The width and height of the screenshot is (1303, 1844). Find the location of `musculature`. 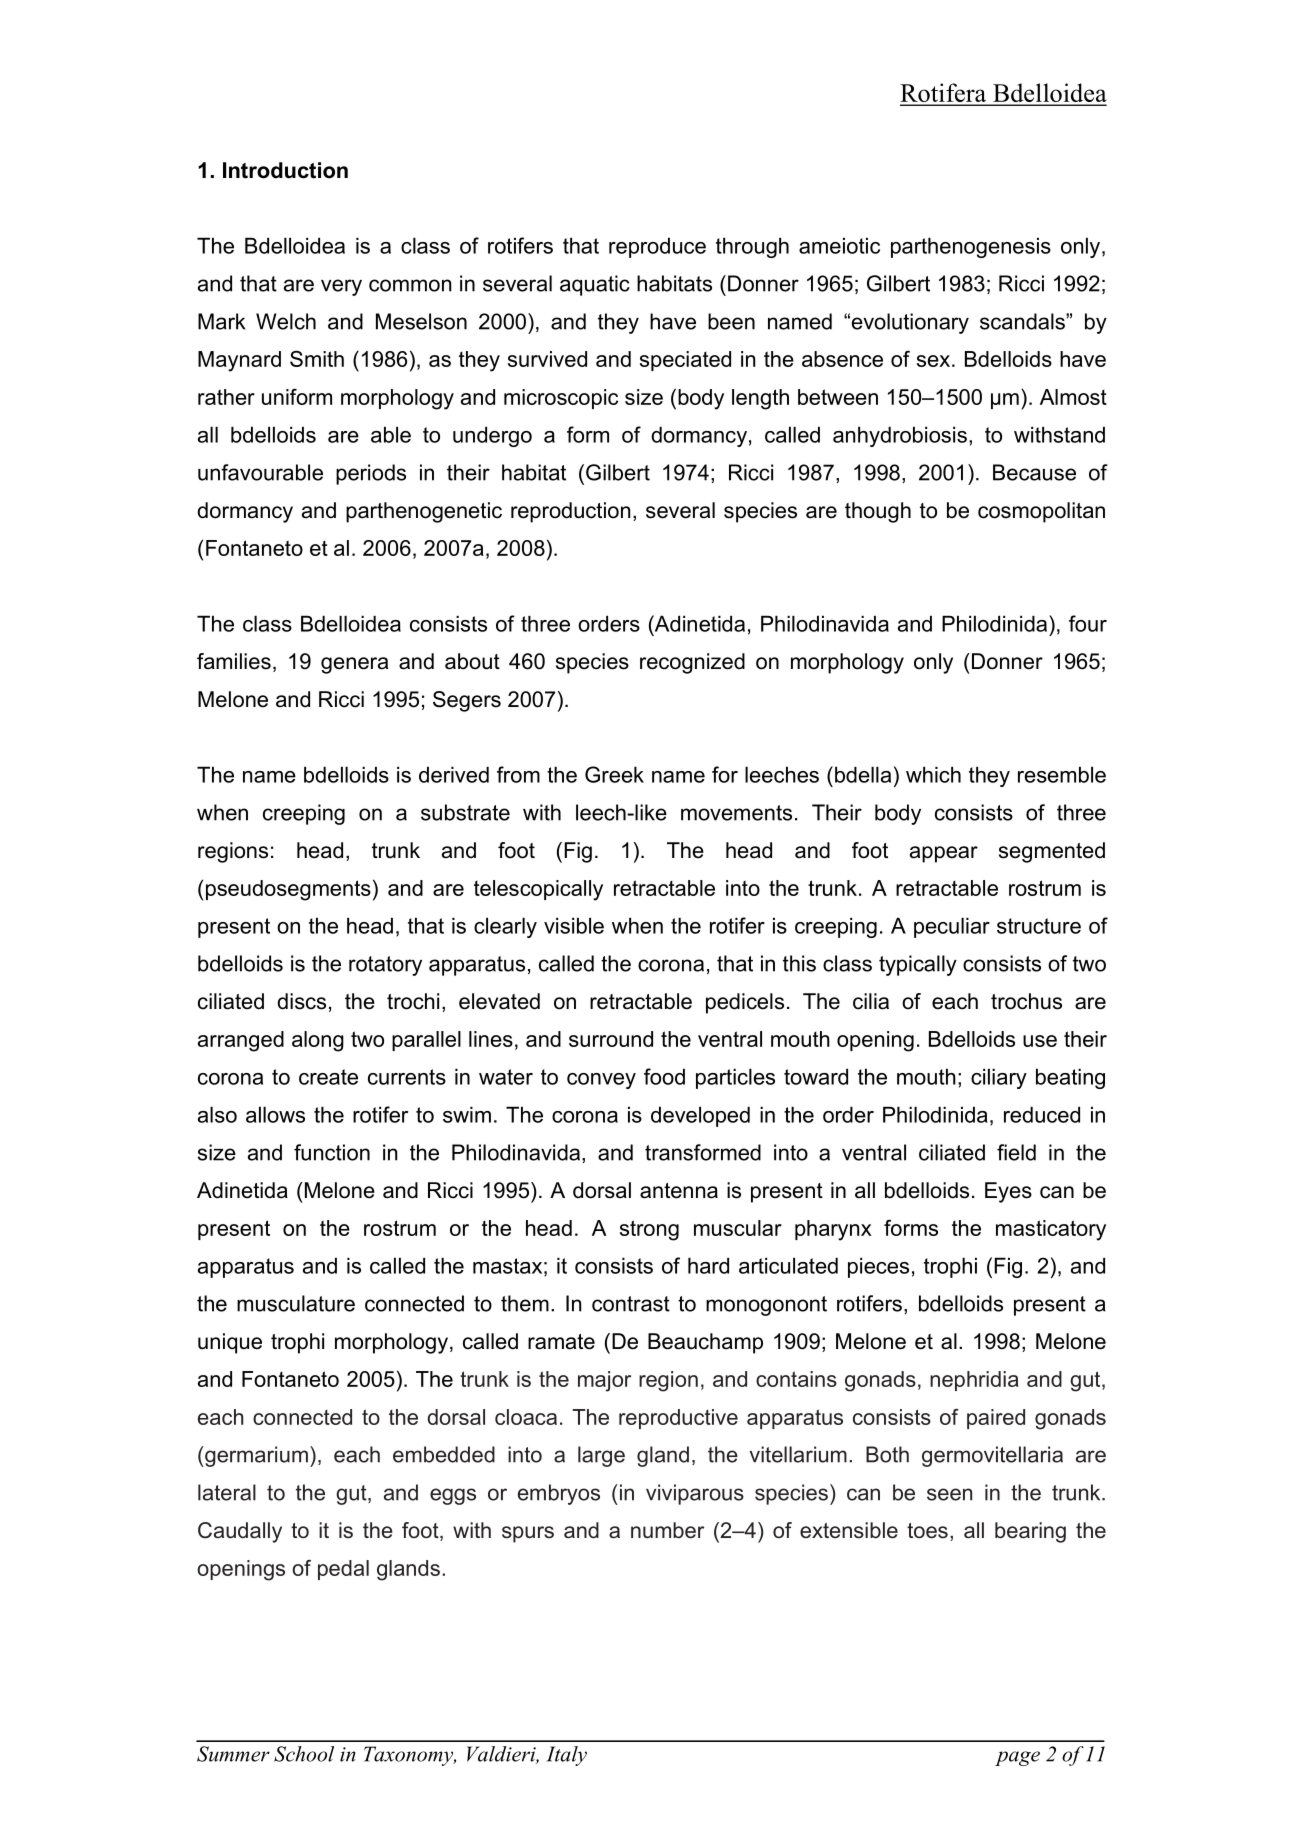

musculature is located at coordinates (296, 1303).
